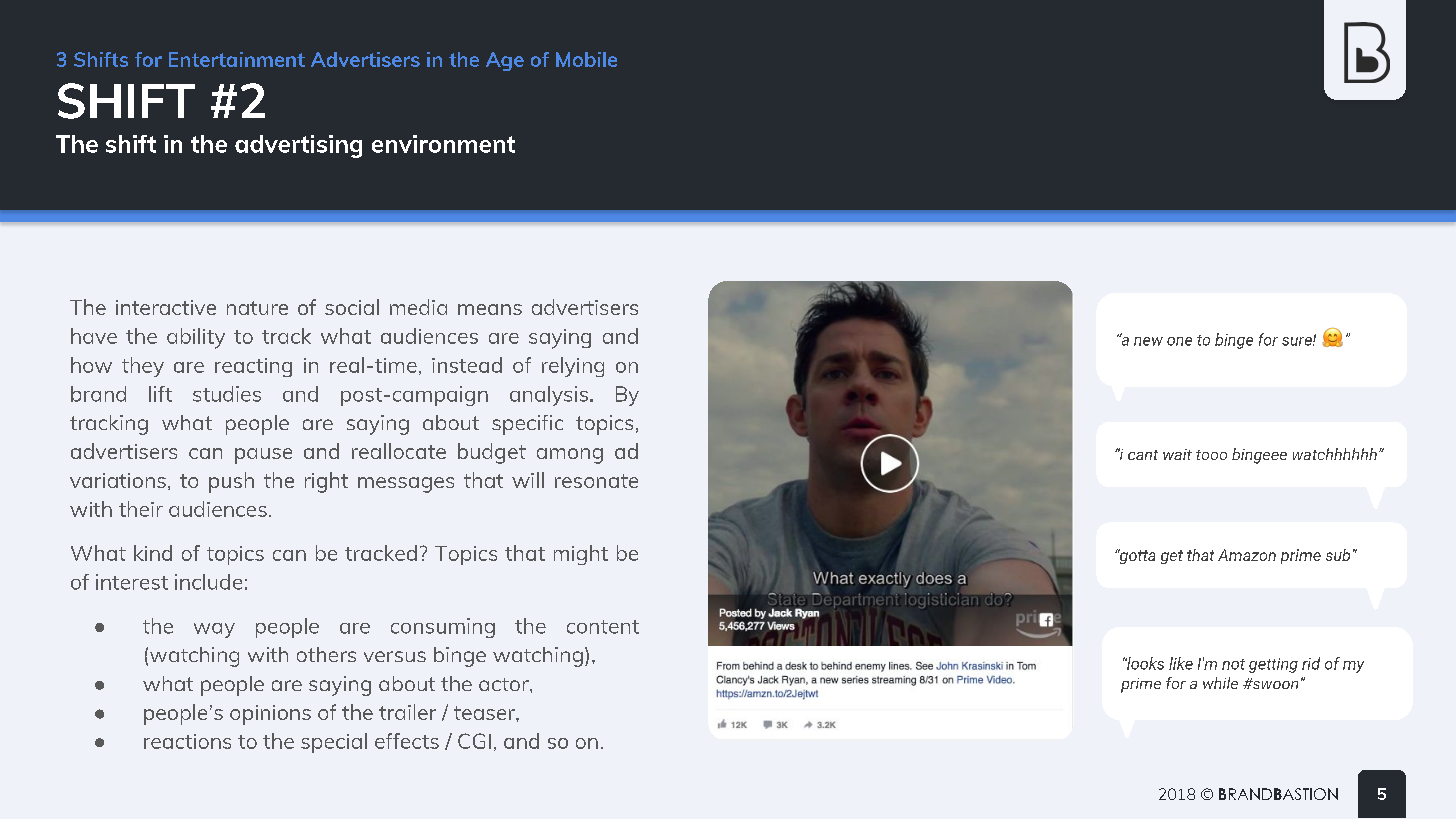  What do you see at coordinates (270, 715) in the screenshot?
I see `opinions` at bounding box center [270, 715].
